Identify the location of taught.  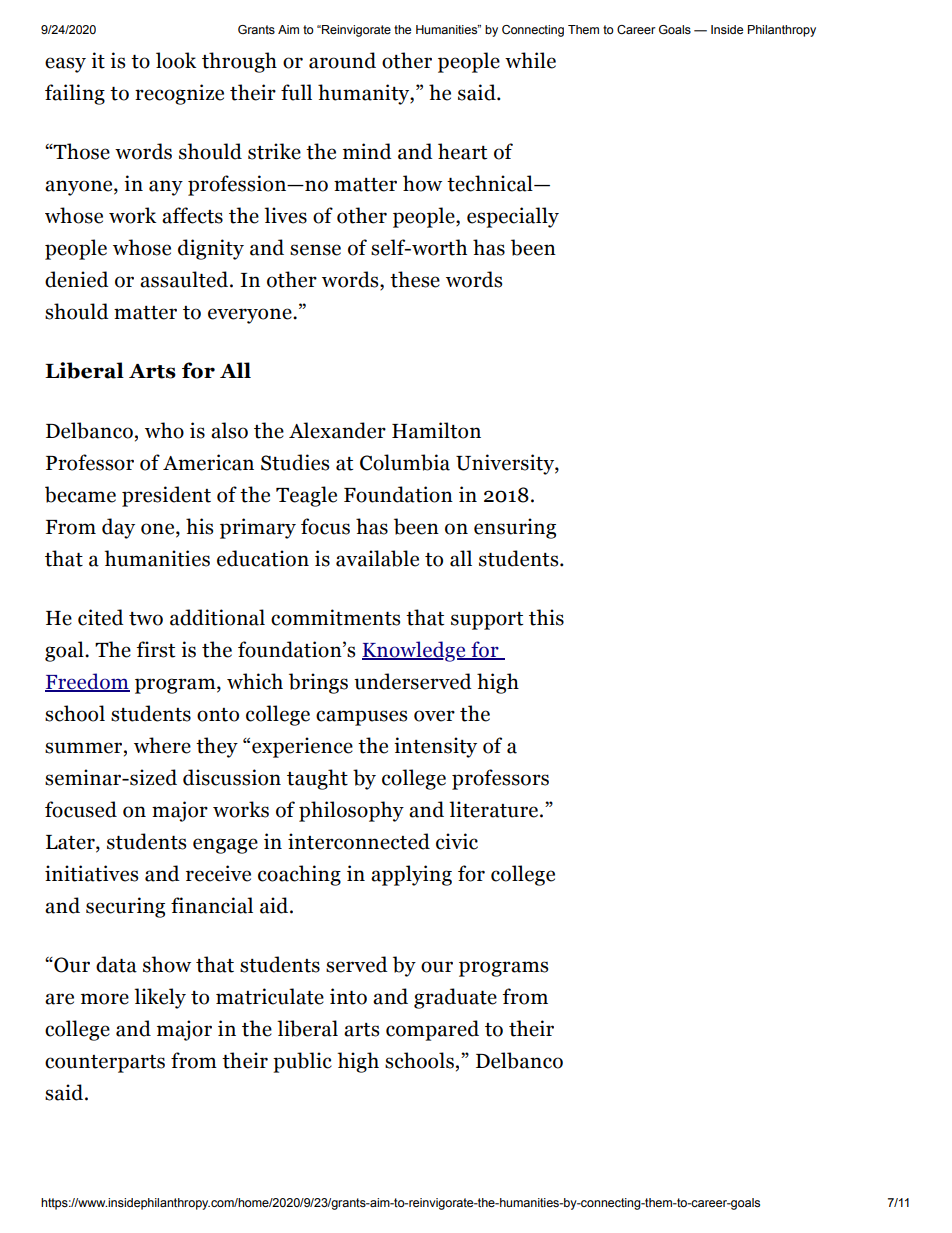
(317, 779).
